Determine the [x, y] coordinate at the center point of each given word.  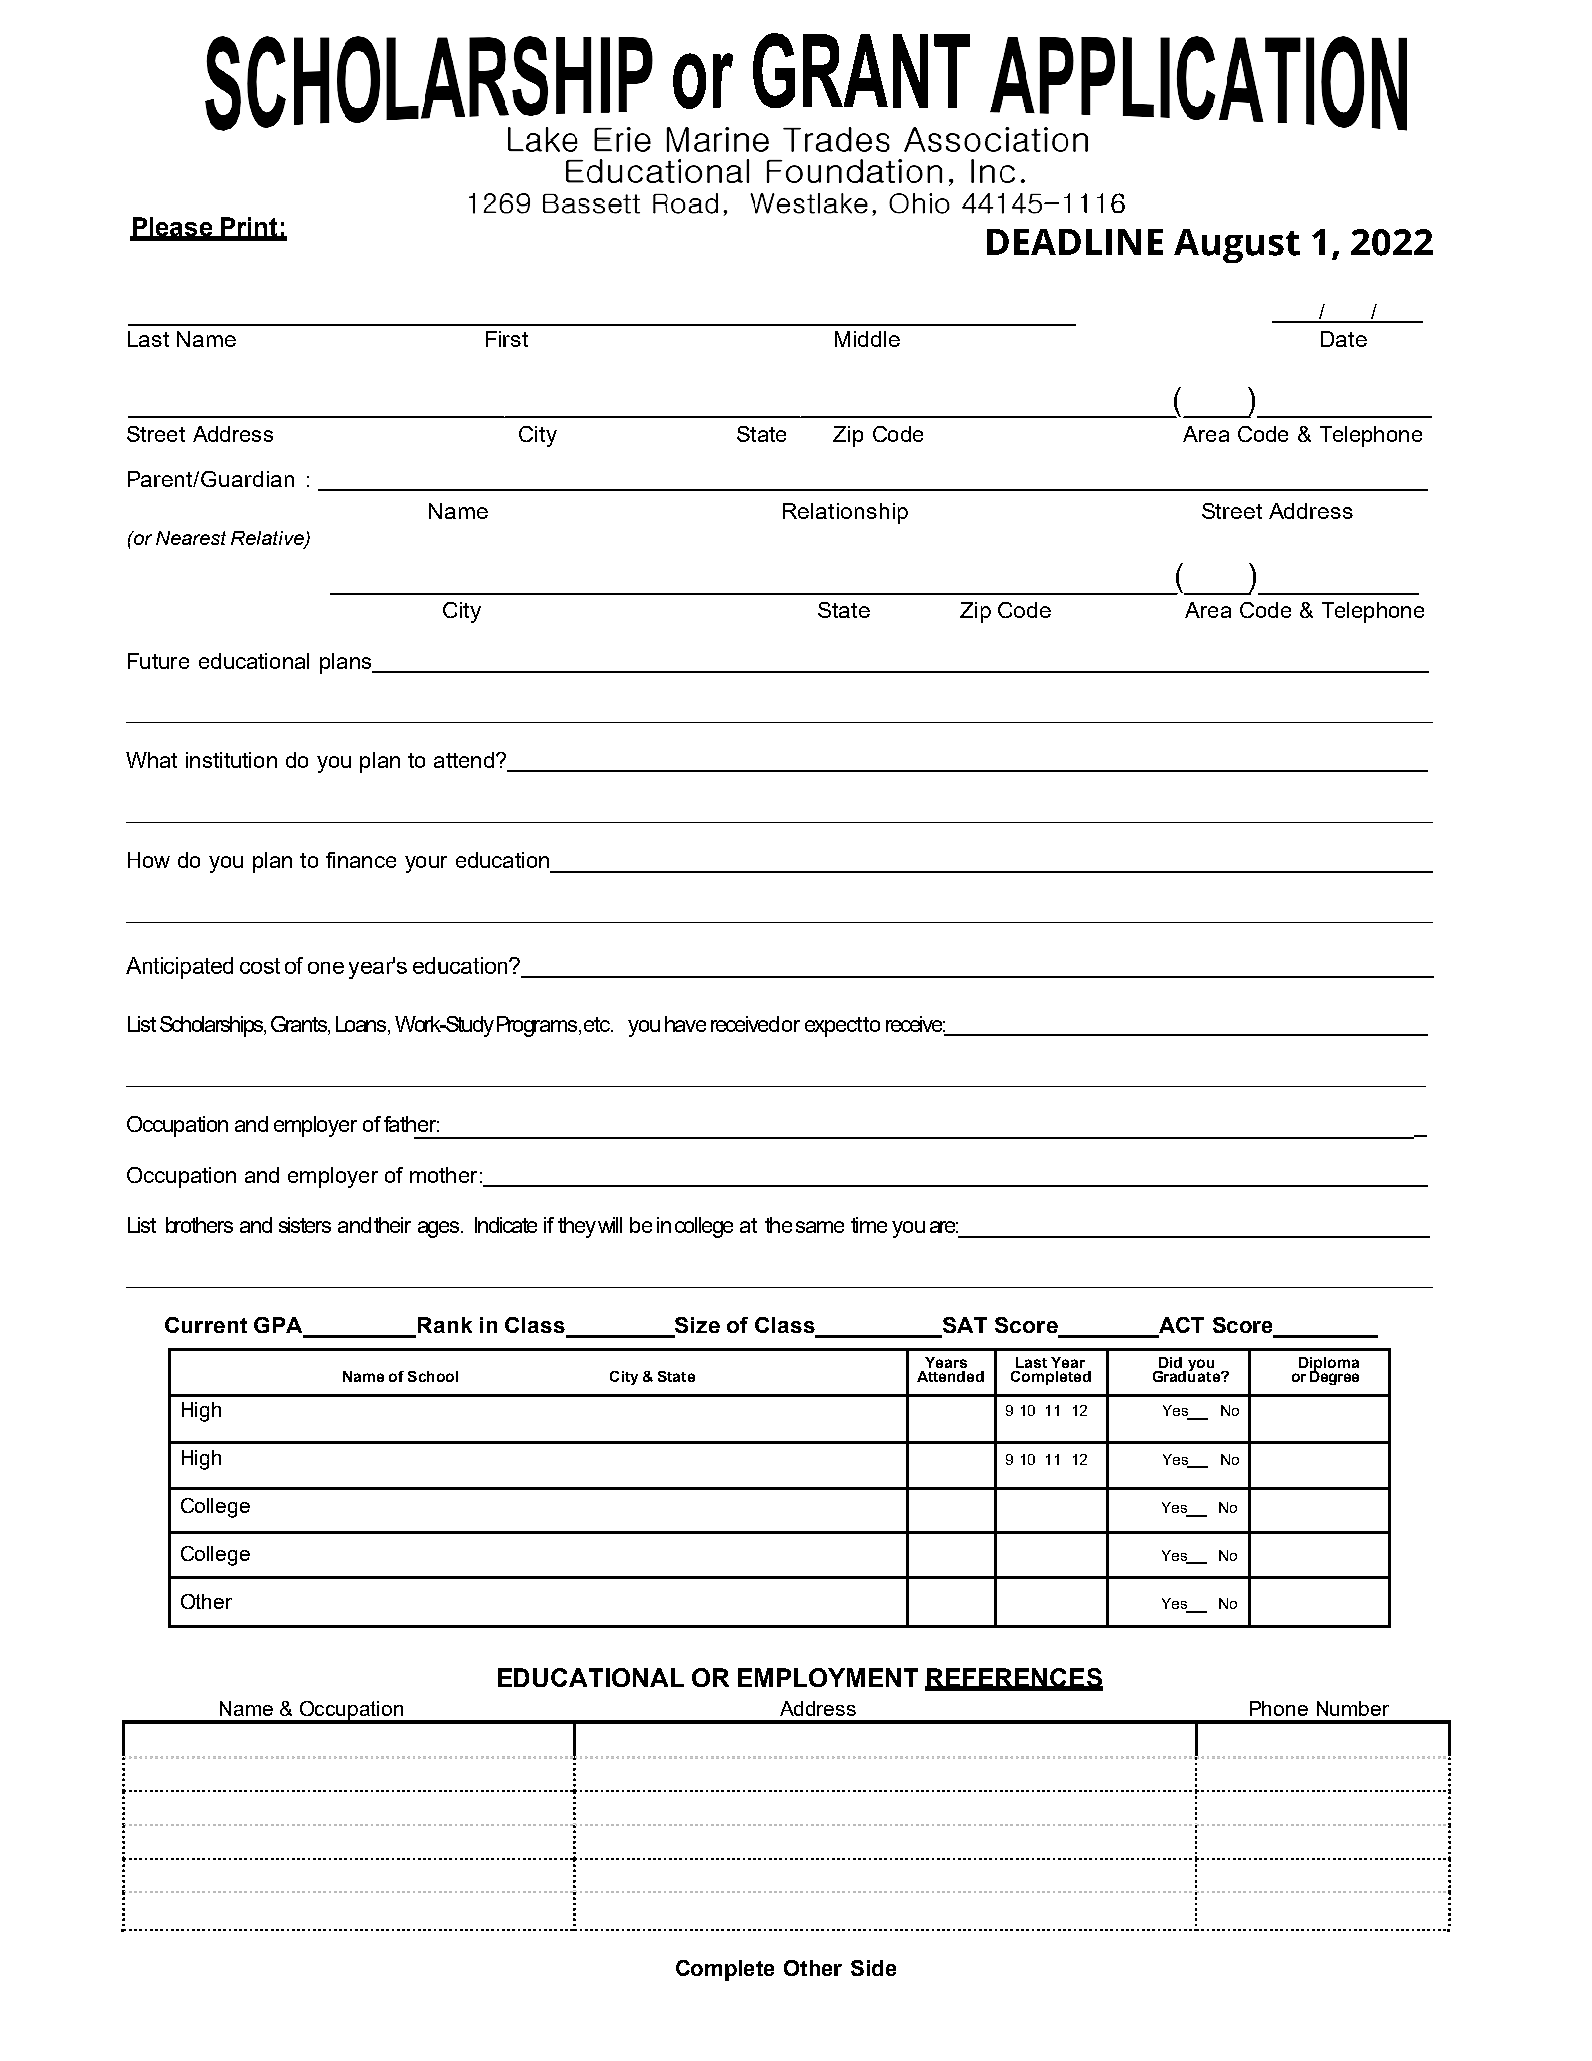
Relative [268, 539]
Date [1344, 339]
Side [873, 1968]
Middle [867, 339]
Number [1353, 1708]
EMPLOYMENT [828, 1677]
